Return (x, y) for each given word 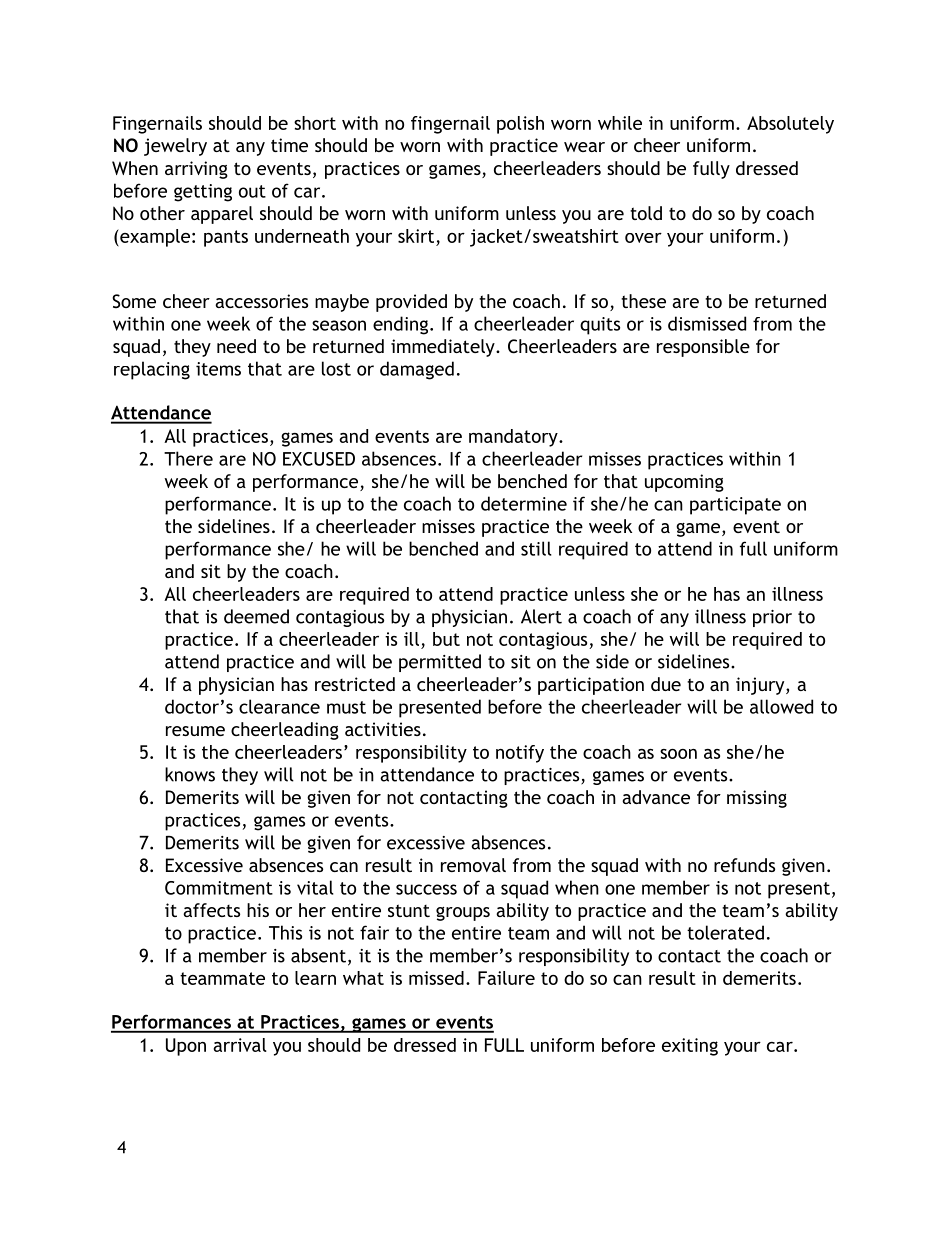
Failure (506, 978)
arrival (240, 1045)
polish (520, 125)
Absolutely (790, 125)
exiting (690, 1047)
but (446, 639)
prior (772, 618)
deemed (256, 616)
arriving (196, 170)
